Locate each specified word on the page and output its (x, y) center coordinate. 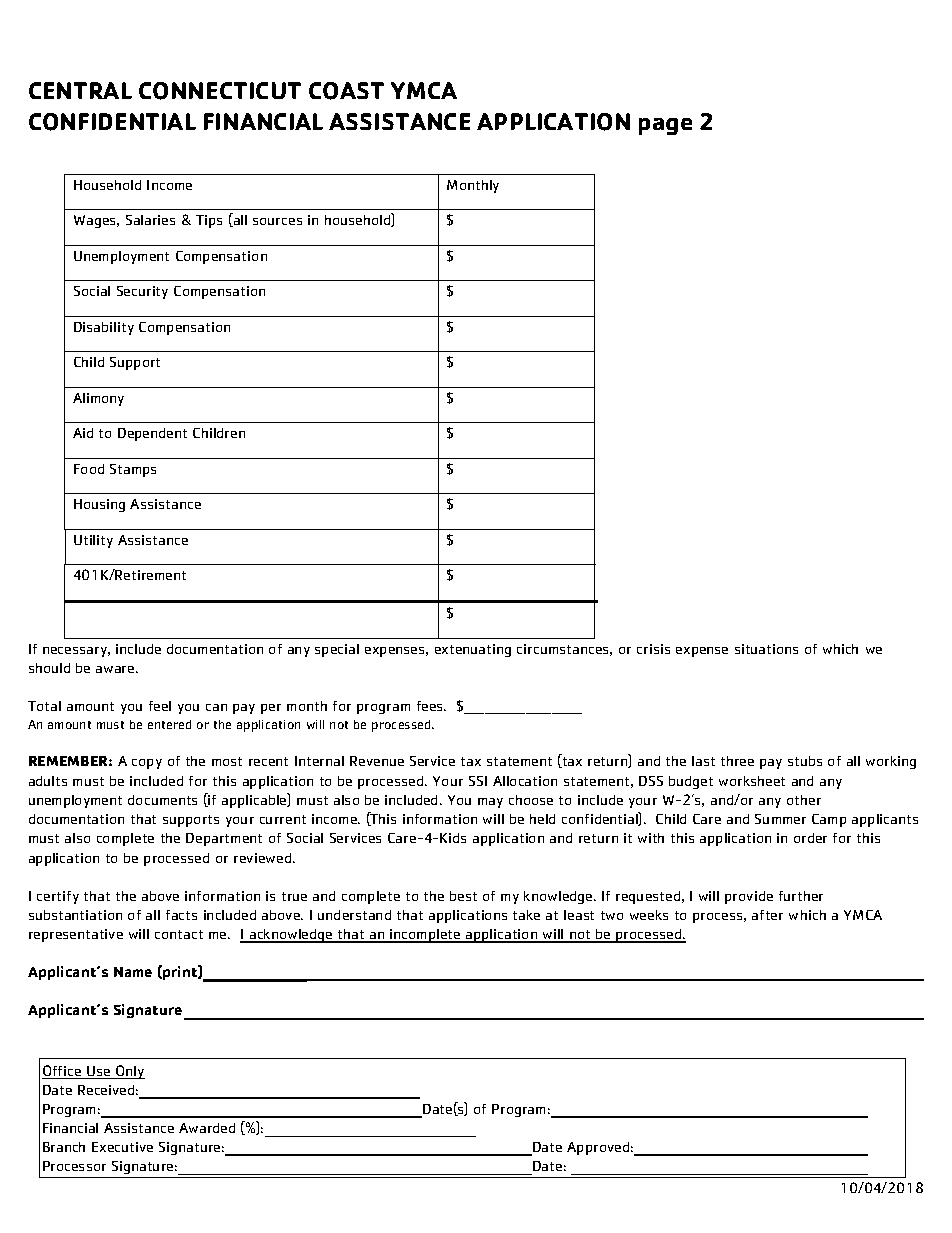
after (767, 915)
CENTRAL (80, 90)
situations (766, 649)
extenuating (473, 650)
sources (277, 221)
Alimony (98, 399)
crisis (653, 649)
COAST (346, 91)
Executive (122, 1147)
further (801, 896)
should (49, 668)
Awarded (207, 1128)
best (463, 896)
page (665, 126)
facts (181, 915)
